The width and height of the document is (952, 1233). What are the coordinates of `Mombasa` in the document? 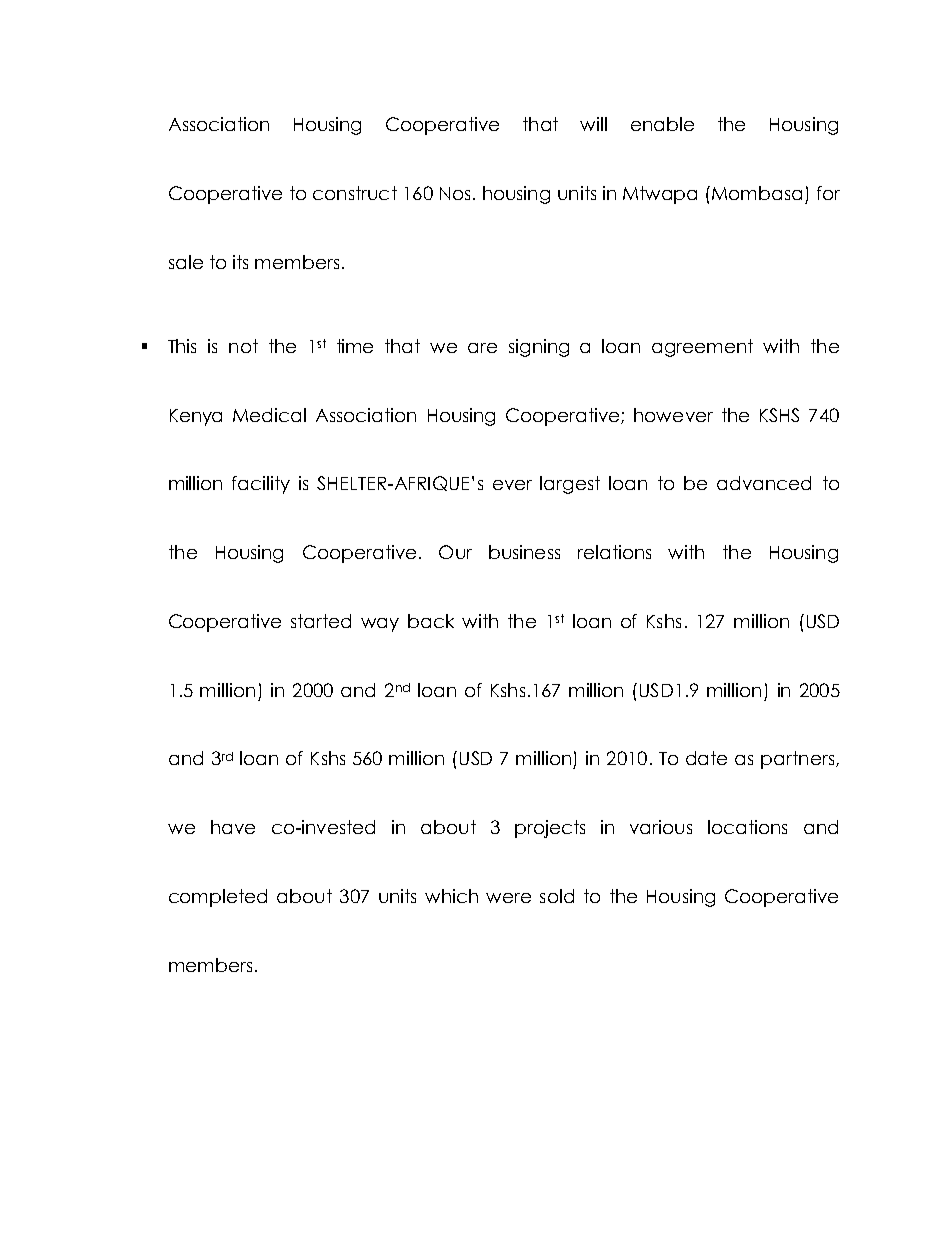 It's located at (757, 193).
